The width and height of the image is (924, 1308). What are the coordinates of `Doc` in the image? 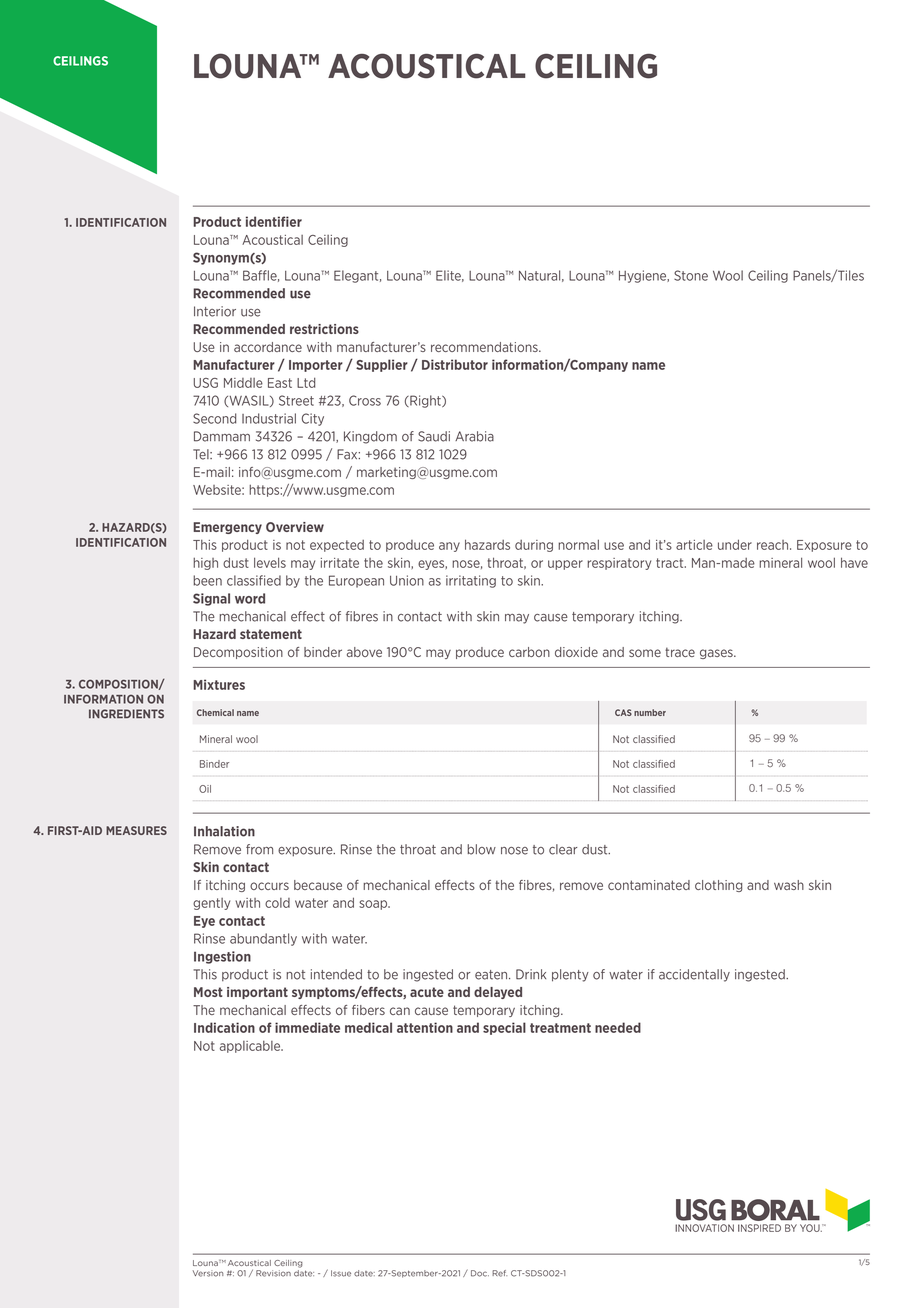 It's located at (480, 1273).
